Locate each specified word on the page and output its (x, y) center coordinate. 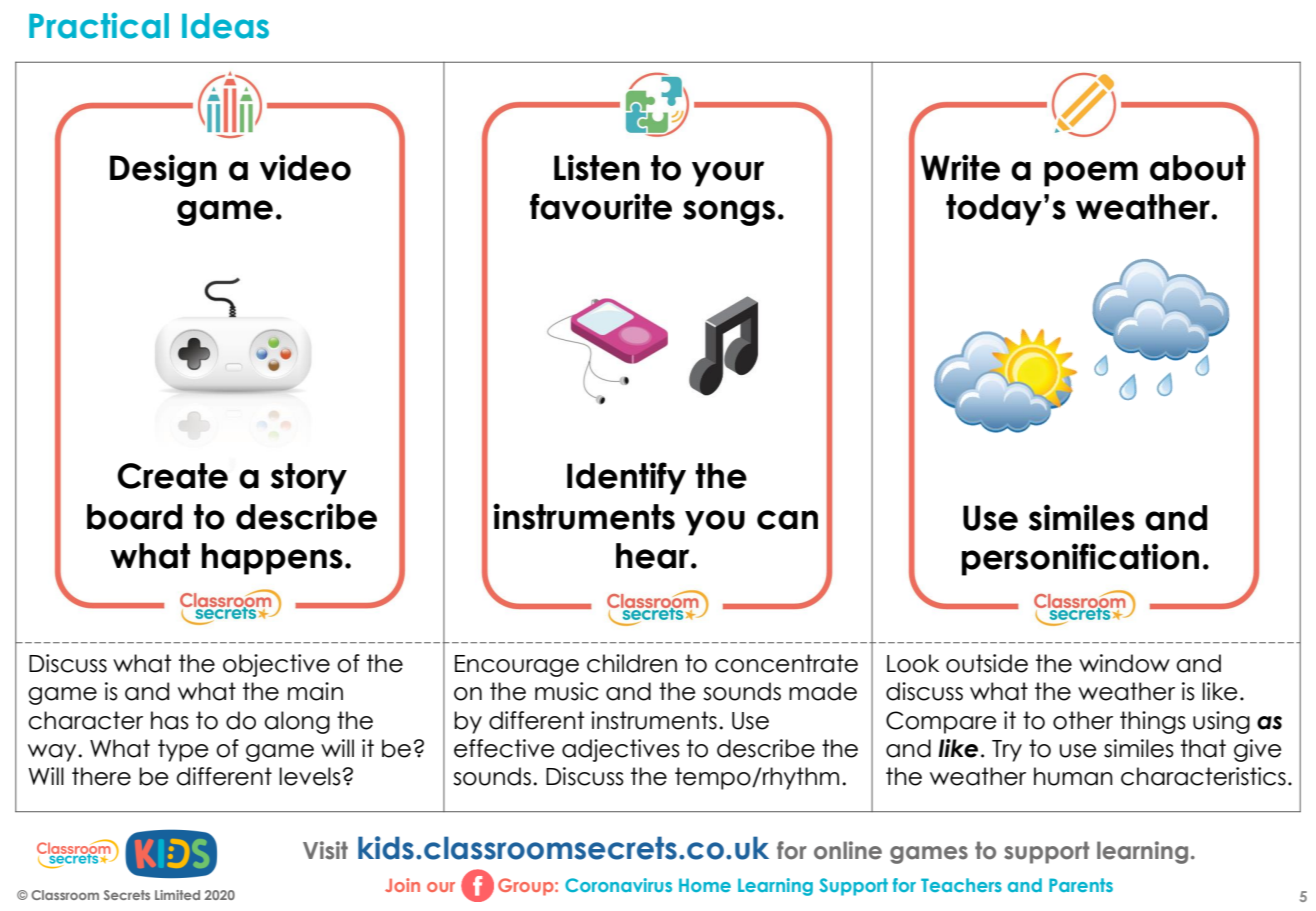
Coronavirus (618, 885)
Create (172, 476)
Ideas (225, 26)
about (1198, 168)
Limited (177, 895)
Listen (597, 167)
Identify (626, 478)
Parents (1081, 885)
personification (1080, 559)
